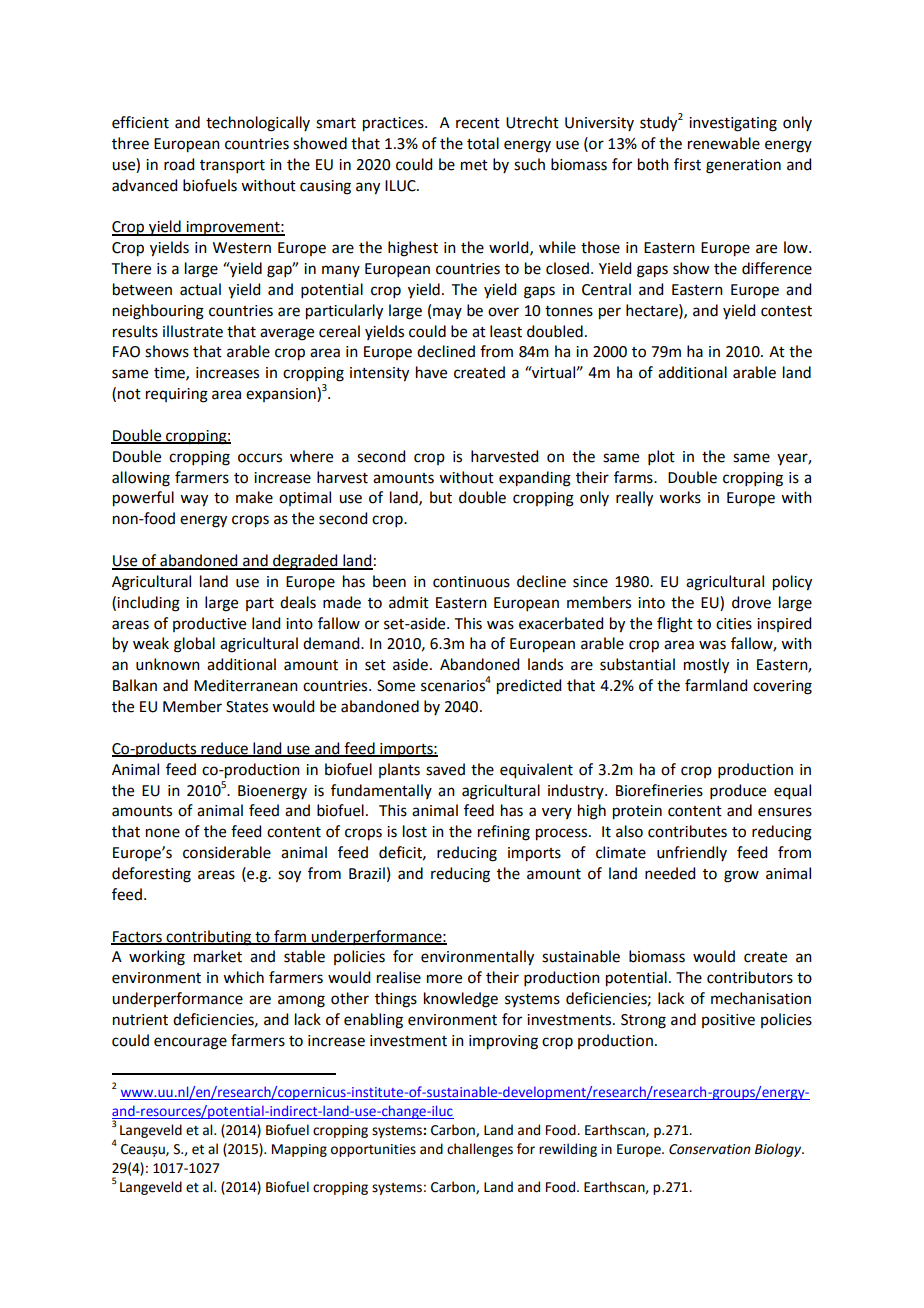 This document has width=924, height=1308. Describe the element at coordinates (535, 479) in the document. I see `expanding` at that location.
